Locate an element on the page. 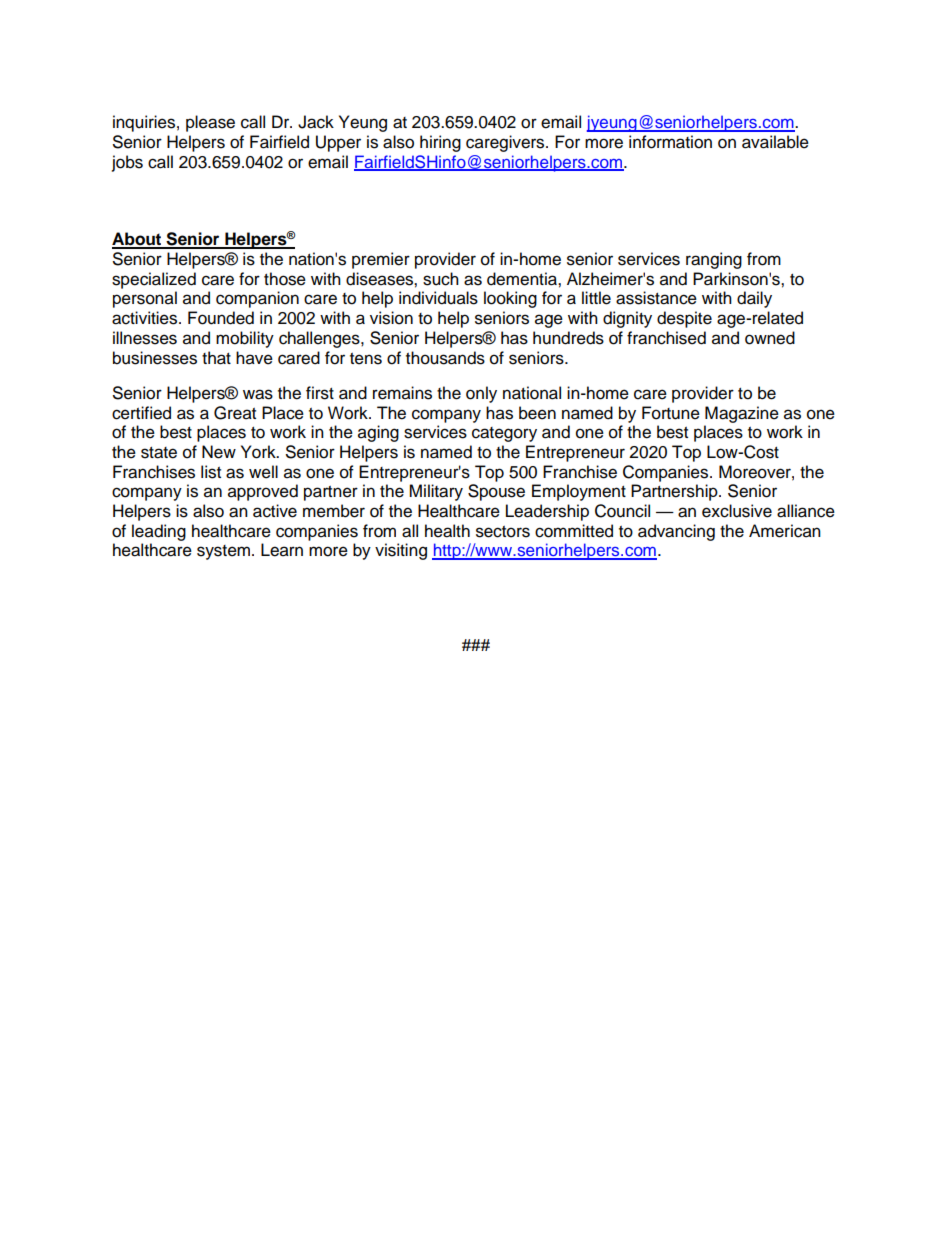 Image resolution: width=952 pixels, height=1233 pixels. individuals is located at coordinates (438, 298).
